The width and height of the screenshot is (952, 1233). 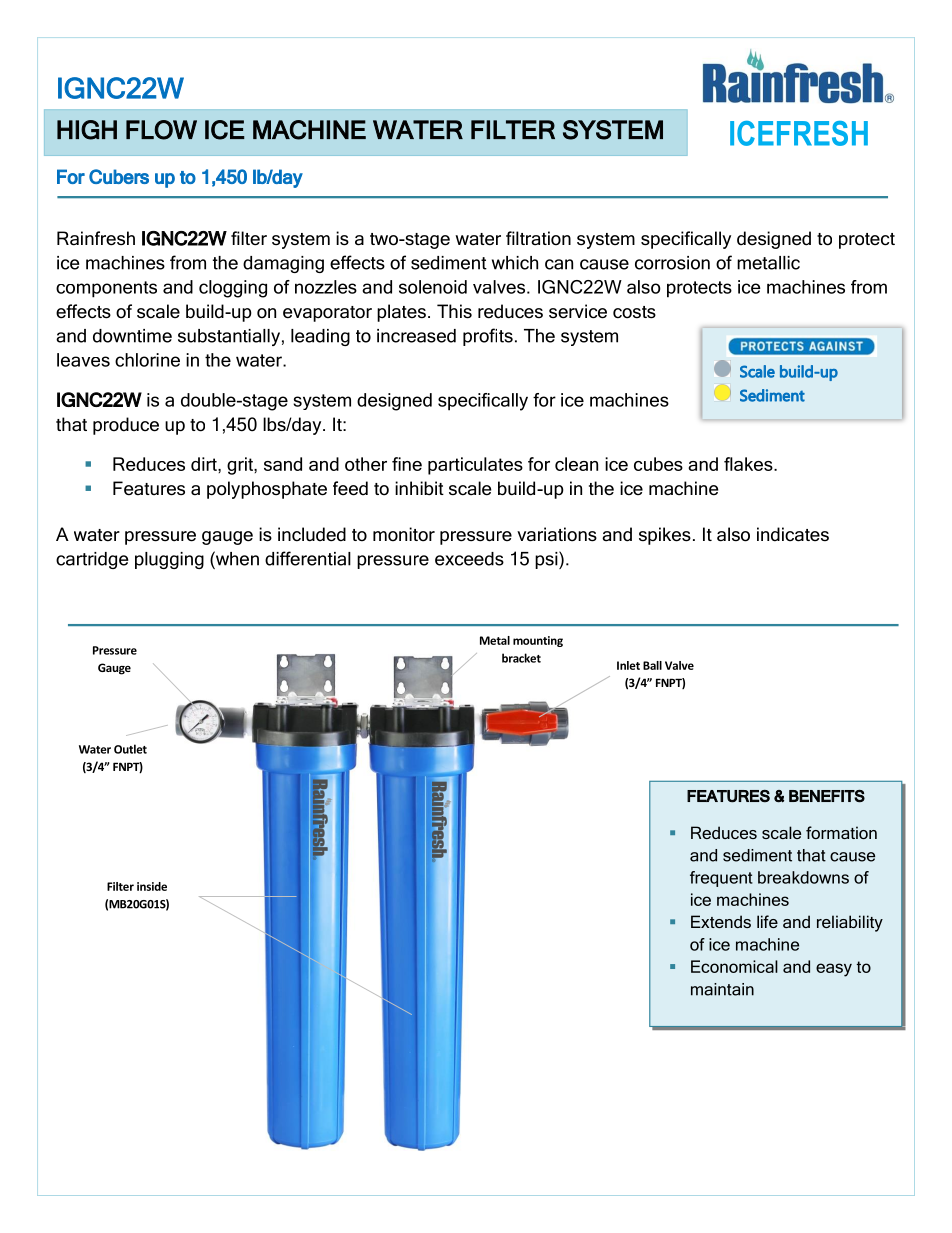 I want to click on FLOW, so click(x=161, y=130).
